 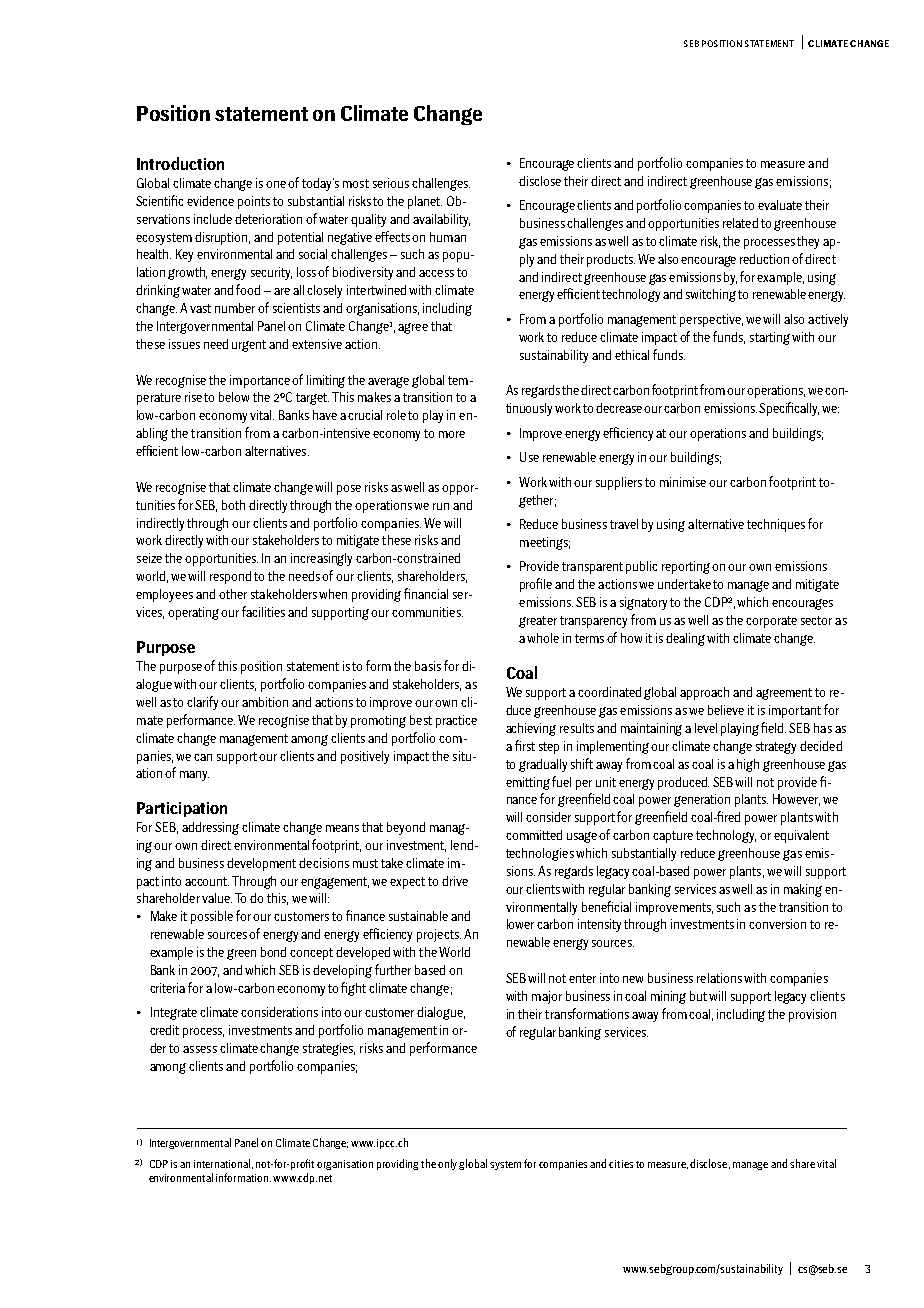 I want to click on evaluate, so click(x=780, y=205).
